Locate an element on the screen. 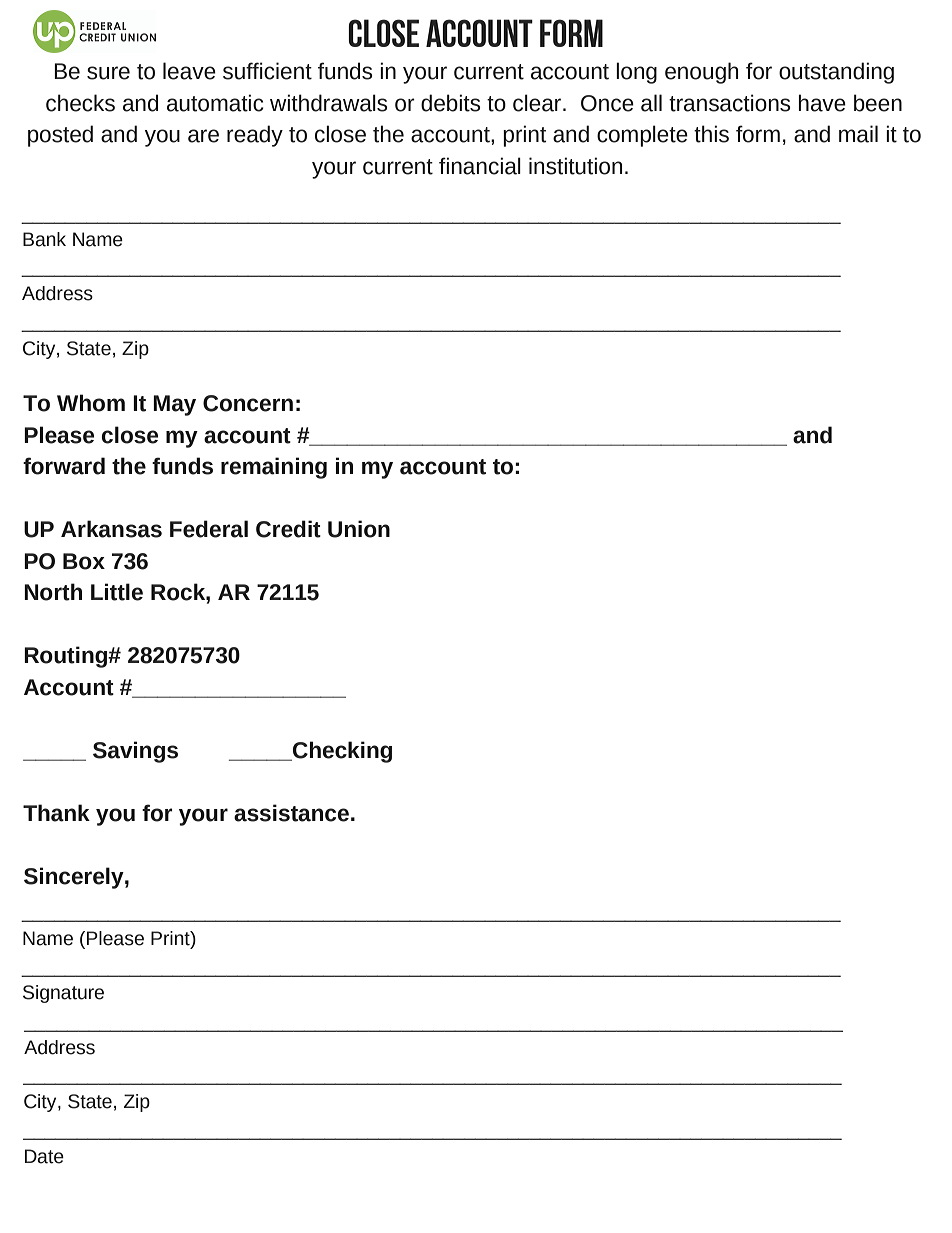 The height and width of the screenshot is (1233, 952). Credit is located at coordinates (288, 529).
